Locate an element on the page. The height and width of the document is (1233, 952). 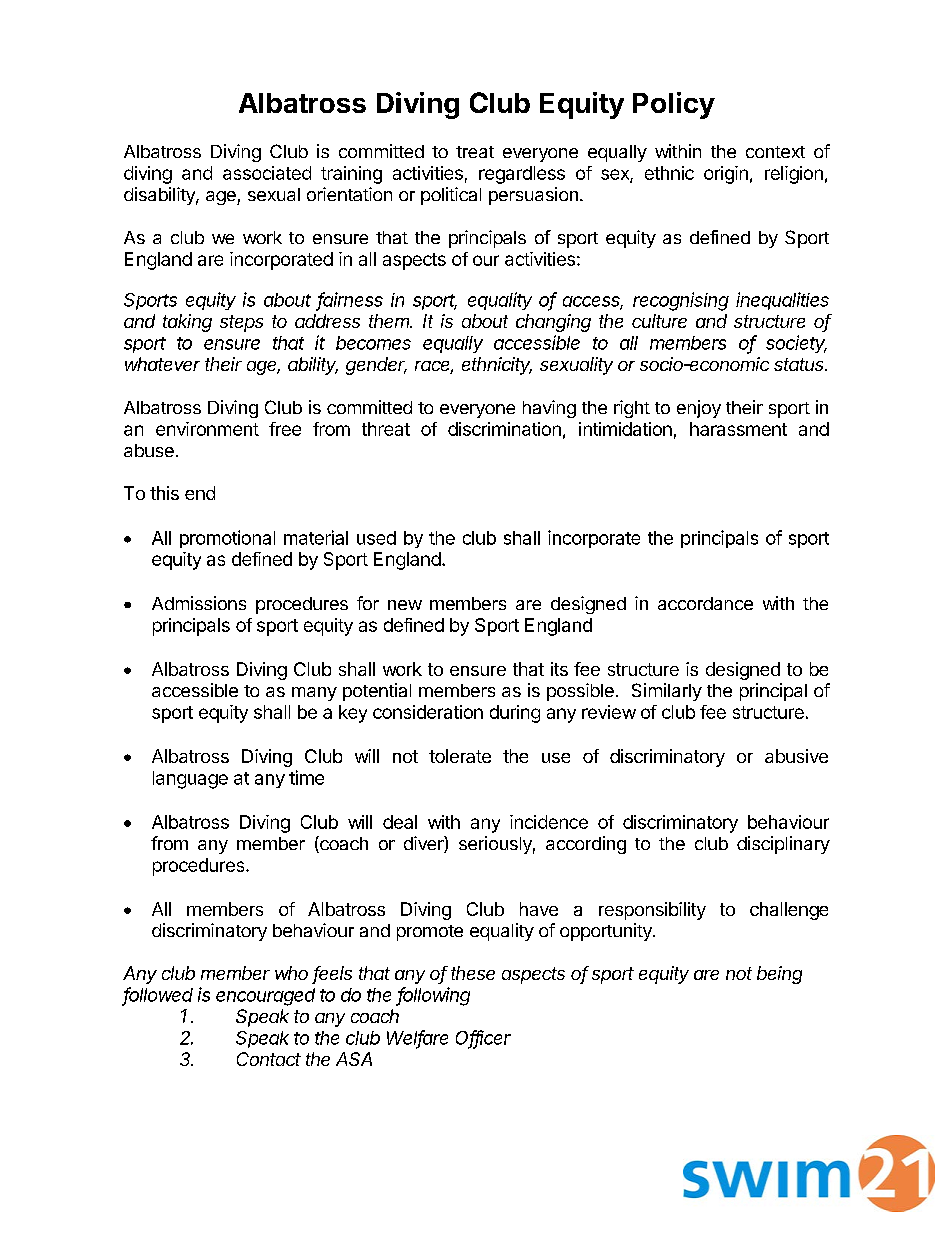
encouraged is located at coordinates (265, 997).
